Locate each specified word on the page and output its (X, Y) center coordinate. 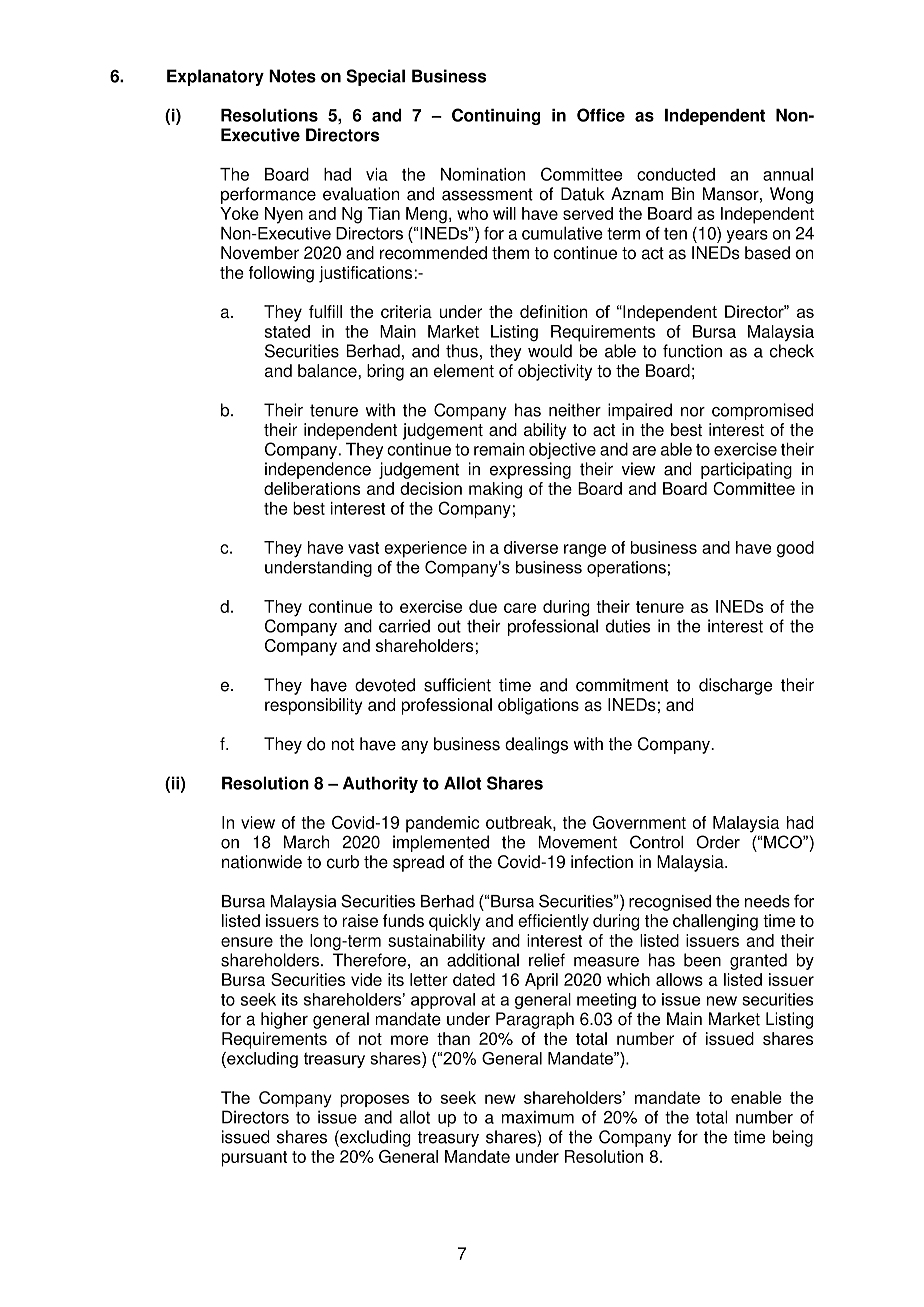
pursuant (254, 1159)
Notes (292, 76)
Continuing (496, 116)
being (793, 1138)
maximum (538, 1117)
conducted (676, 174)
